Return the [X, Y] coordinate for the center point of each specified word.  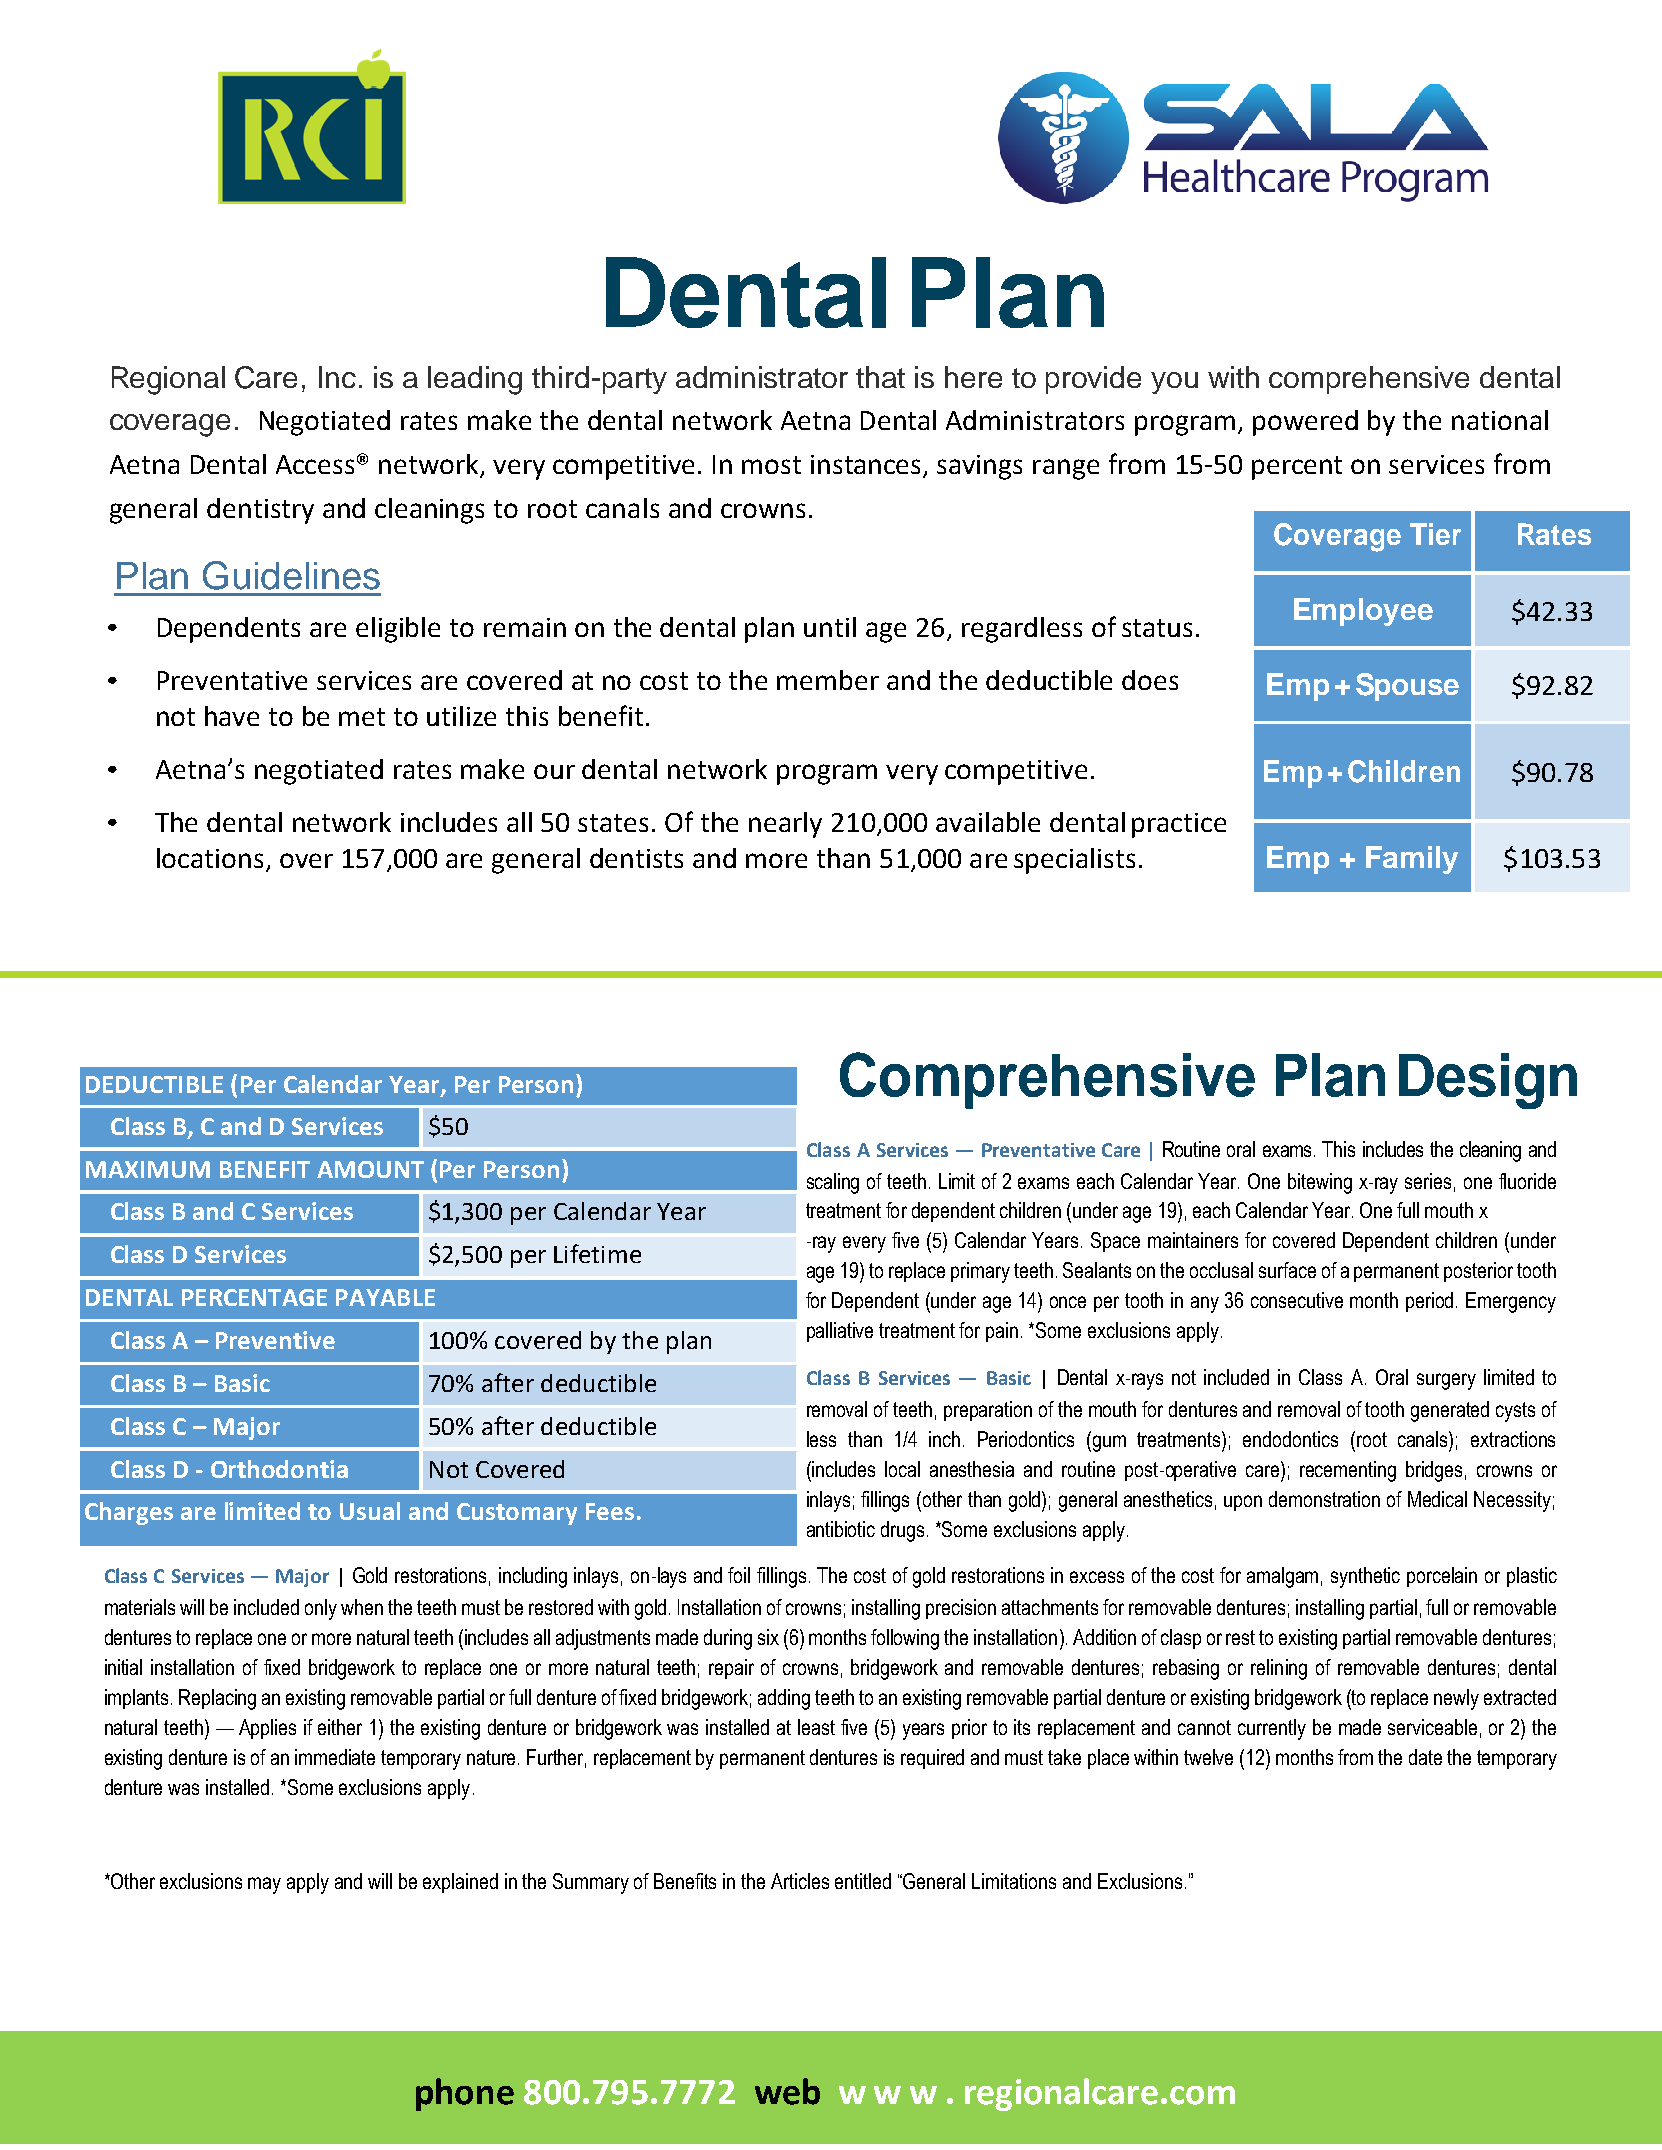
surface [1287, 1270]
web [787, 2091]
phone [465, 2094]
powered [1305, 423]
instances [867, 466]
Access [315, 464]
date [1425, 1757]
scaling [833, 1183]
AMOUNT [370, 1169]
